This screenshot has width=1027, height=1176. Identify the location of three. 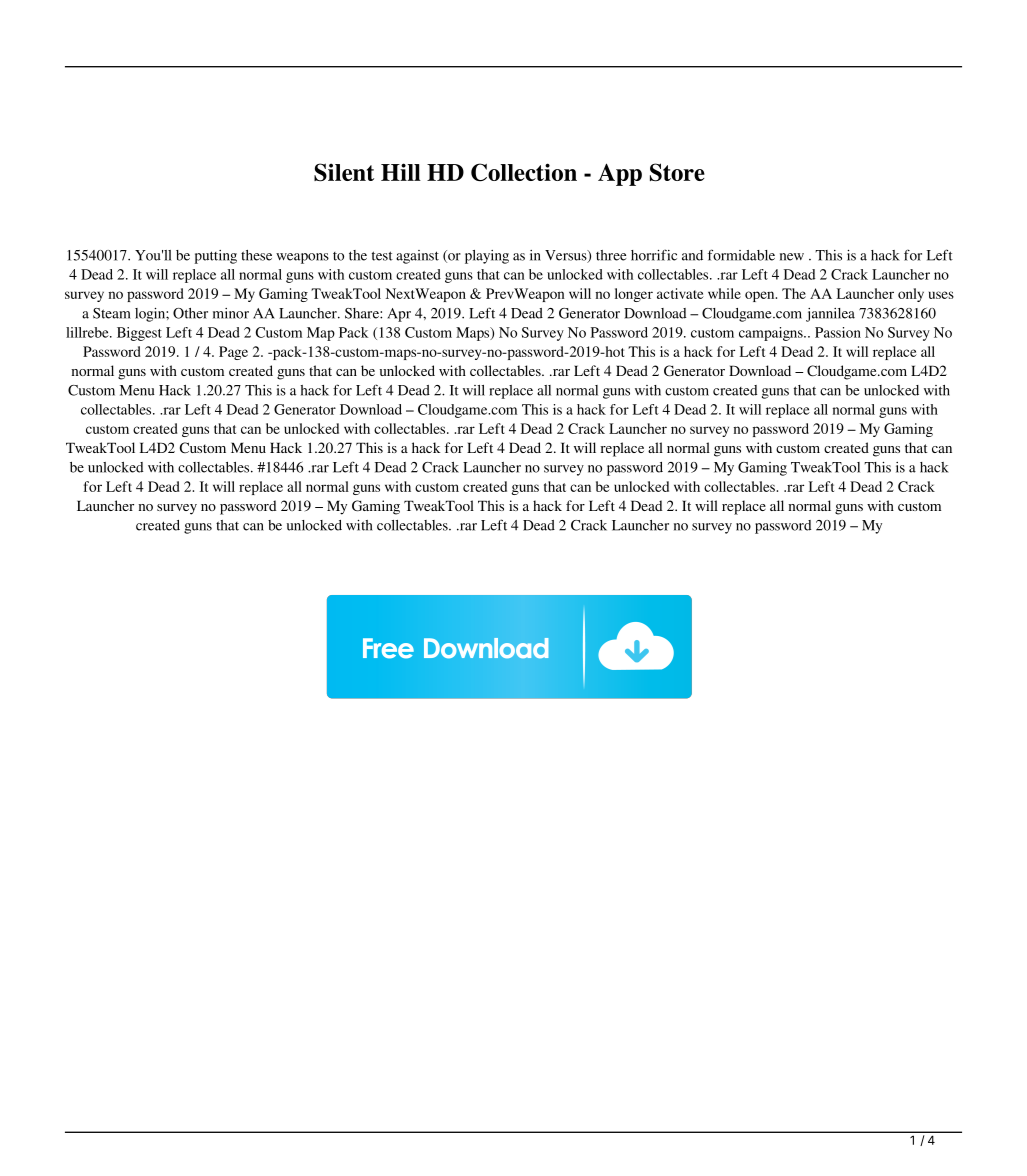
(611, 255).
